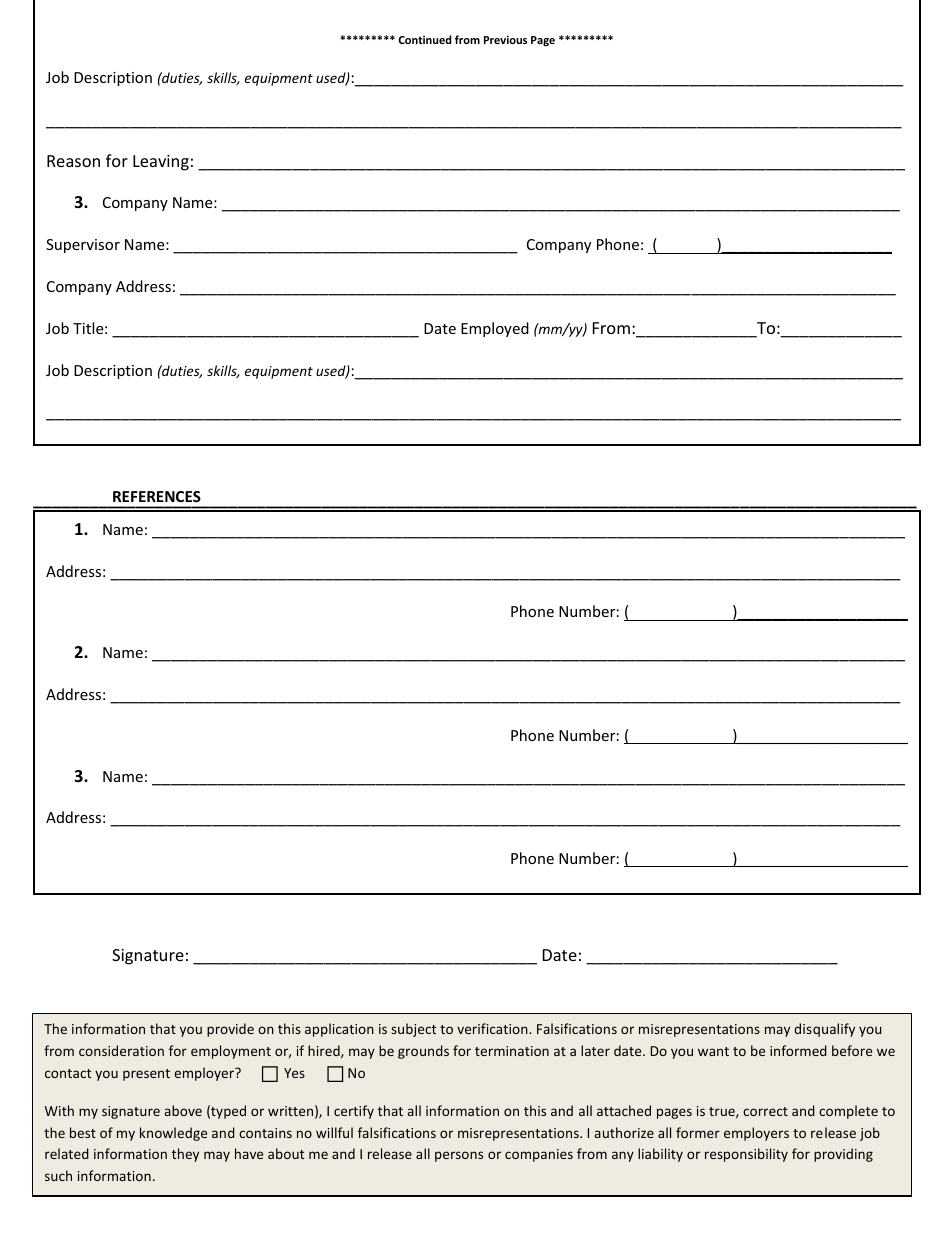 Image resolution: width=952 pixels, height=1233 pixels. What do you see at coordinates (505, 39) in the screenshot?
I see `Previous` at bounding box center [505, 39].
